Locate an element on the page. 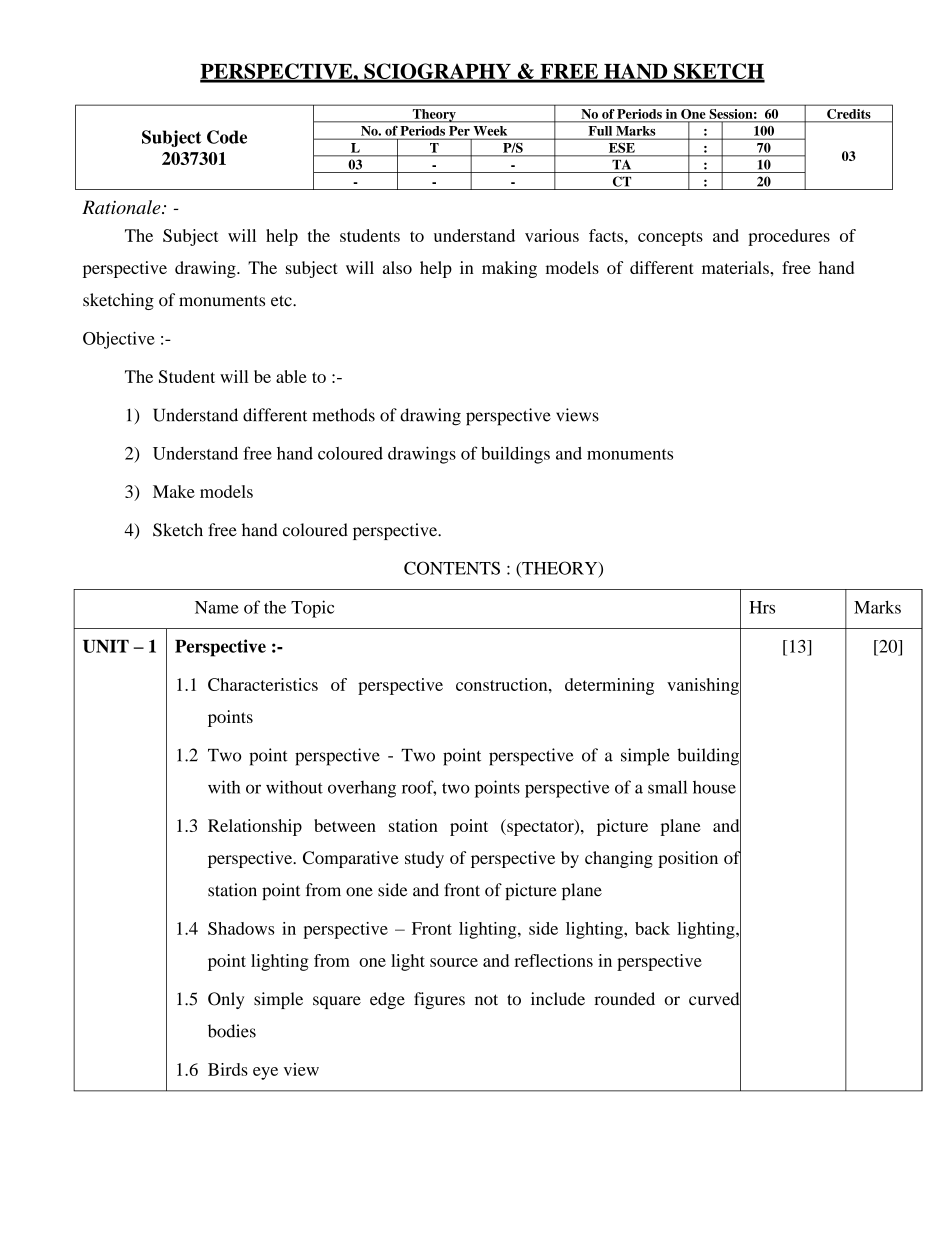 This image has width=952, height=1233. Relationship is located at coordinates (255, 827).
